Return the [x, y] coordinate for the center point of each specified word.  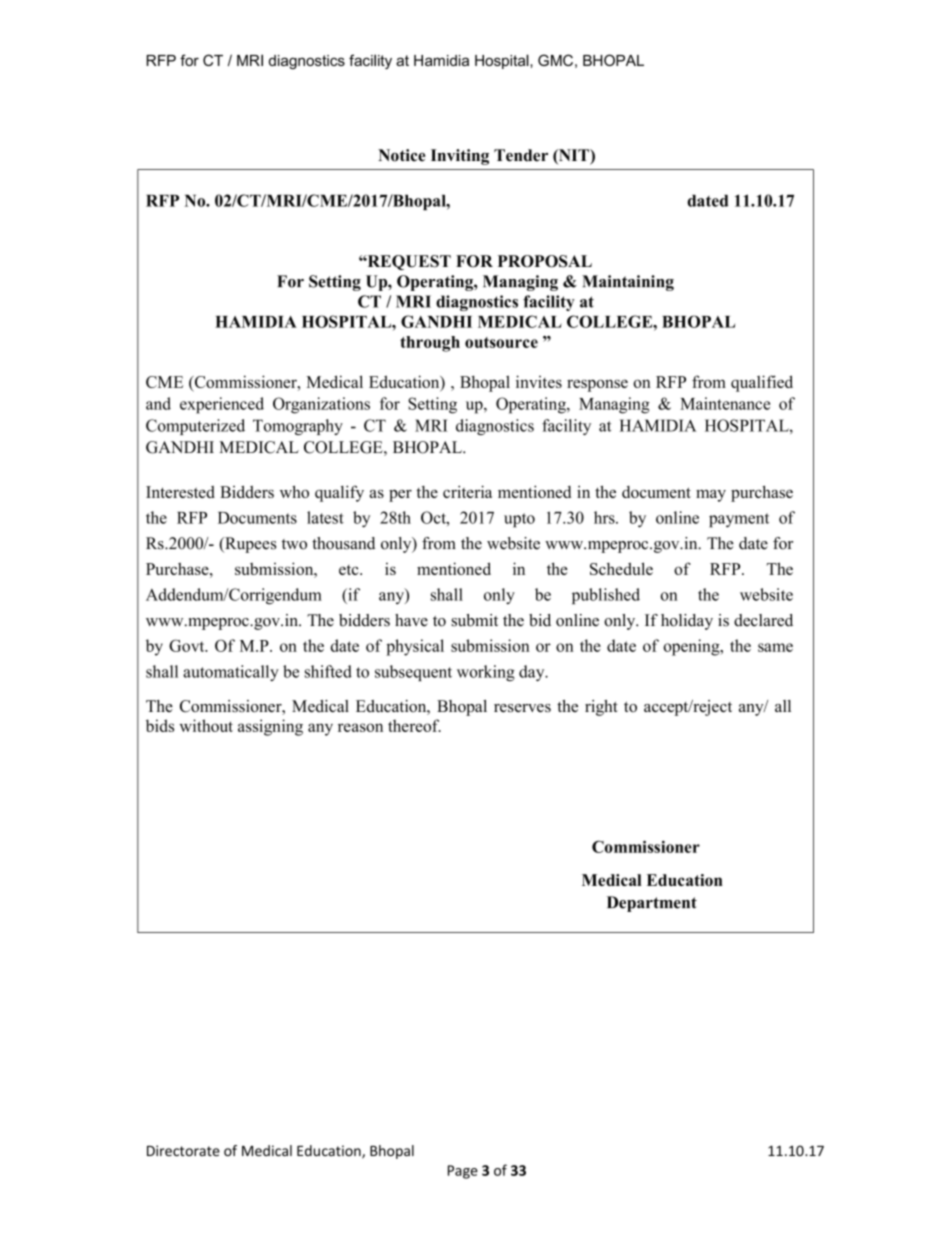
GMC [555, 60]
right [601, 708]
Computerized [195, 427]
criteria [467, 491]
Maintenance [725, 403]
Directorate [183, 1150]
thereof [414, 725]
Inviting [460, 157]
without [206, 725]
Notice [402, 155]
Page [463, 1172]
